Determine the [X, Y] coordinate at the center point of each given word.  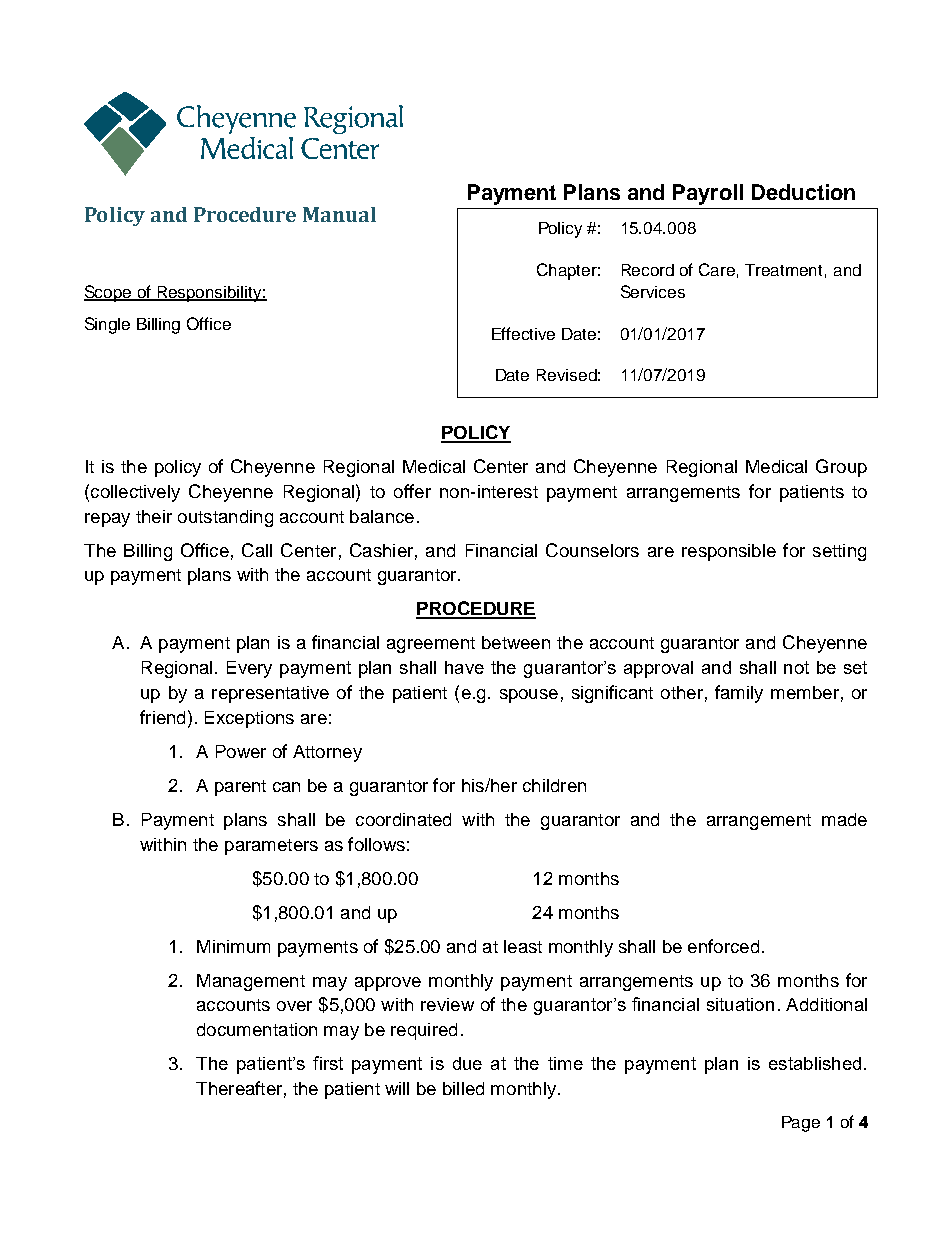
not [796, 667]
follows [376, 844]
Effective [523, 333]
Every [249, 669]
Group [841, 468]
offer [412, 491]
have [464, 667]
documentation [257, 1029]
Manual [339, 214]
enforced [723, 946]
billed [463, 1088]
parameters [271, 847]
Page [801, 1124]
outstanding [225, 518]
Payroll [708, 194]
